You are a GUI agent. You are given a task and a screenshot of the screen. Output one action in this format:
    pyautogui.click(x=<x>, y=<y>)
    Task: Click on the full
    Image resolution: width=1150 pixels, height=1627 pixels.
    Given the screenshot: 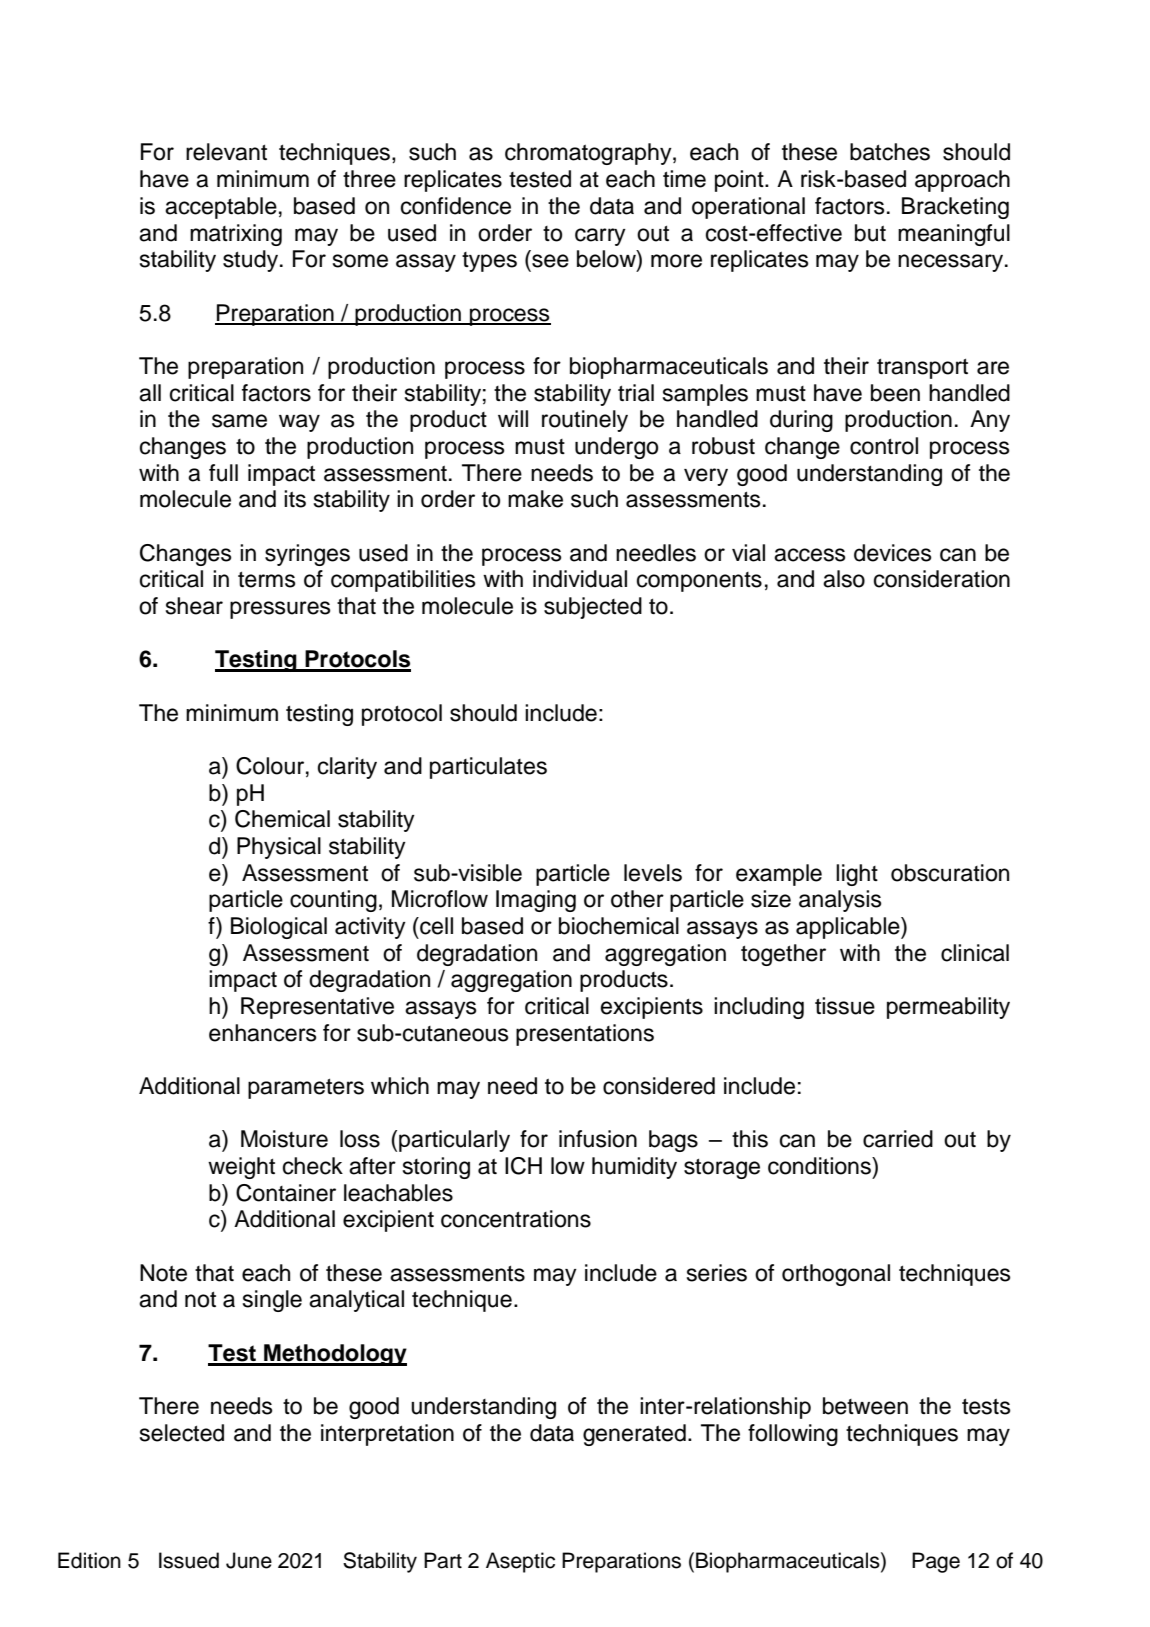 What is the action you would take?
    pyautogui.click(x=223, y=473)
